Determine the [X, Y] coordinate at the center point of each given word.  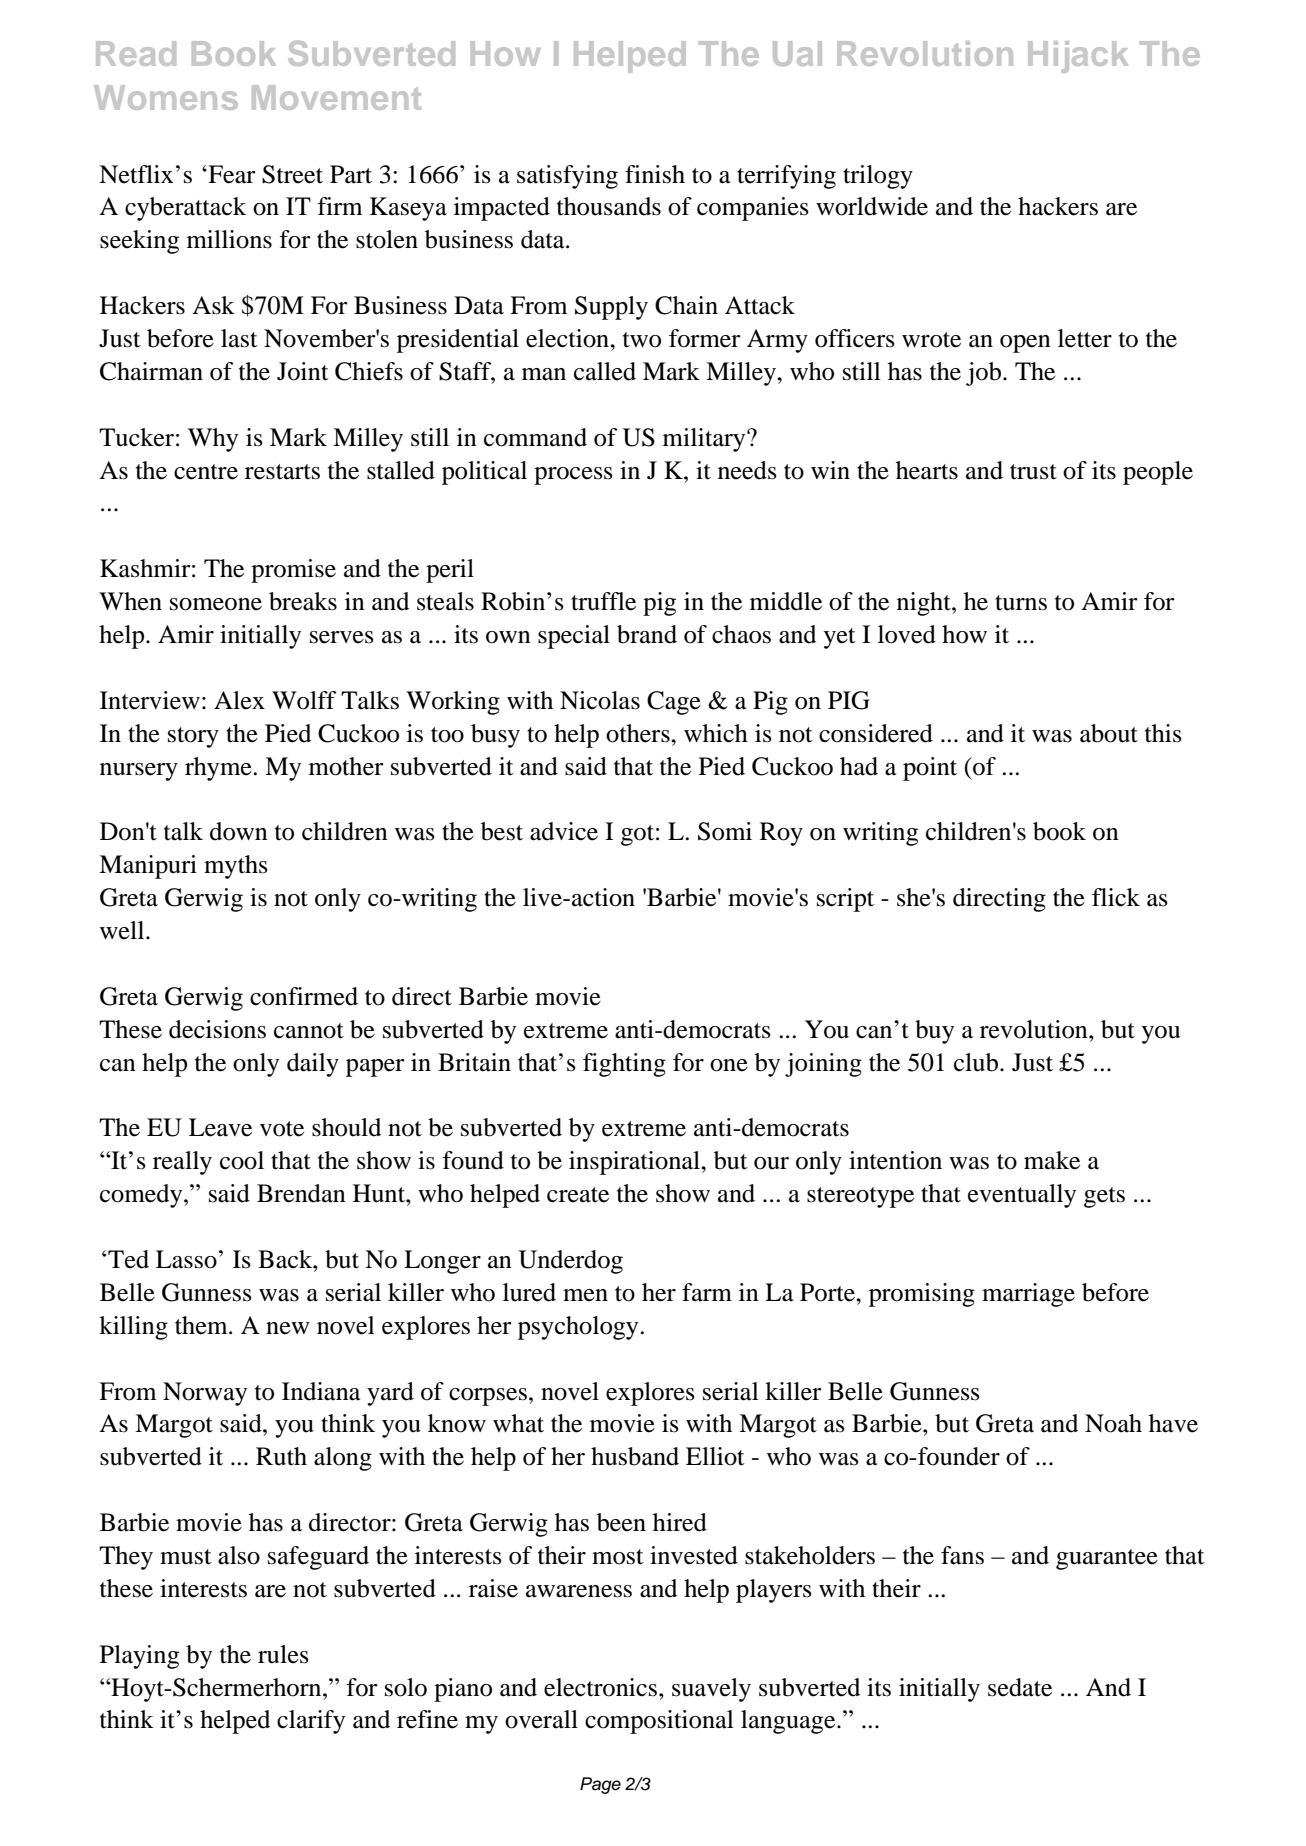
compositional [659, 1722]
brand [647, 634]
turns [1021, 603]
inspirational [635, 1163]
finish [655, 174]
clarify [311, 1722]
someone [216, 604]
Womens [166, 97]
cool [242, 1160]
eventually [1022, 1196]
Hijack [1078, 57]
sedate [1020, 1687]
